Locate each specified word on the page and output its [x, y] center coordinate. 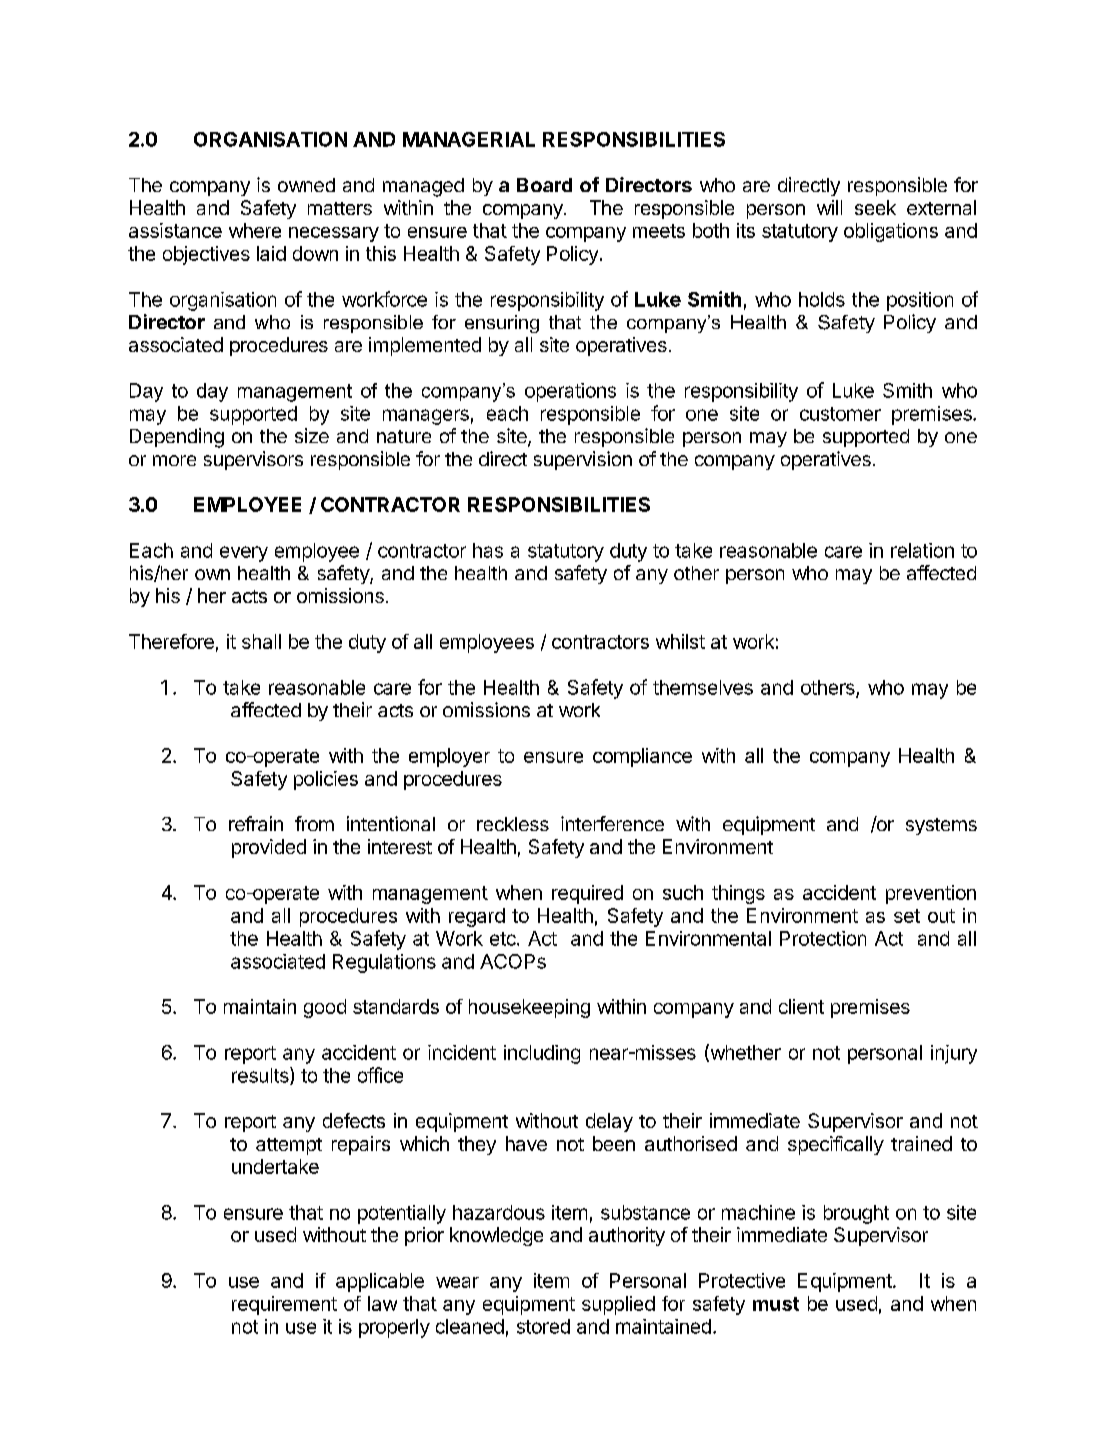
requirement [284, 1305]
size [312, 435]
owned [306, 185]
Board [544, 185]
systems [941, 826]
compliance [642, 757]
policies [326, 780]
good [325, 1008]
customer [840, 414]
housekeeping [529, 1008]
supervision [583, 460]
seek [875, 207]
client [801, 1006]
